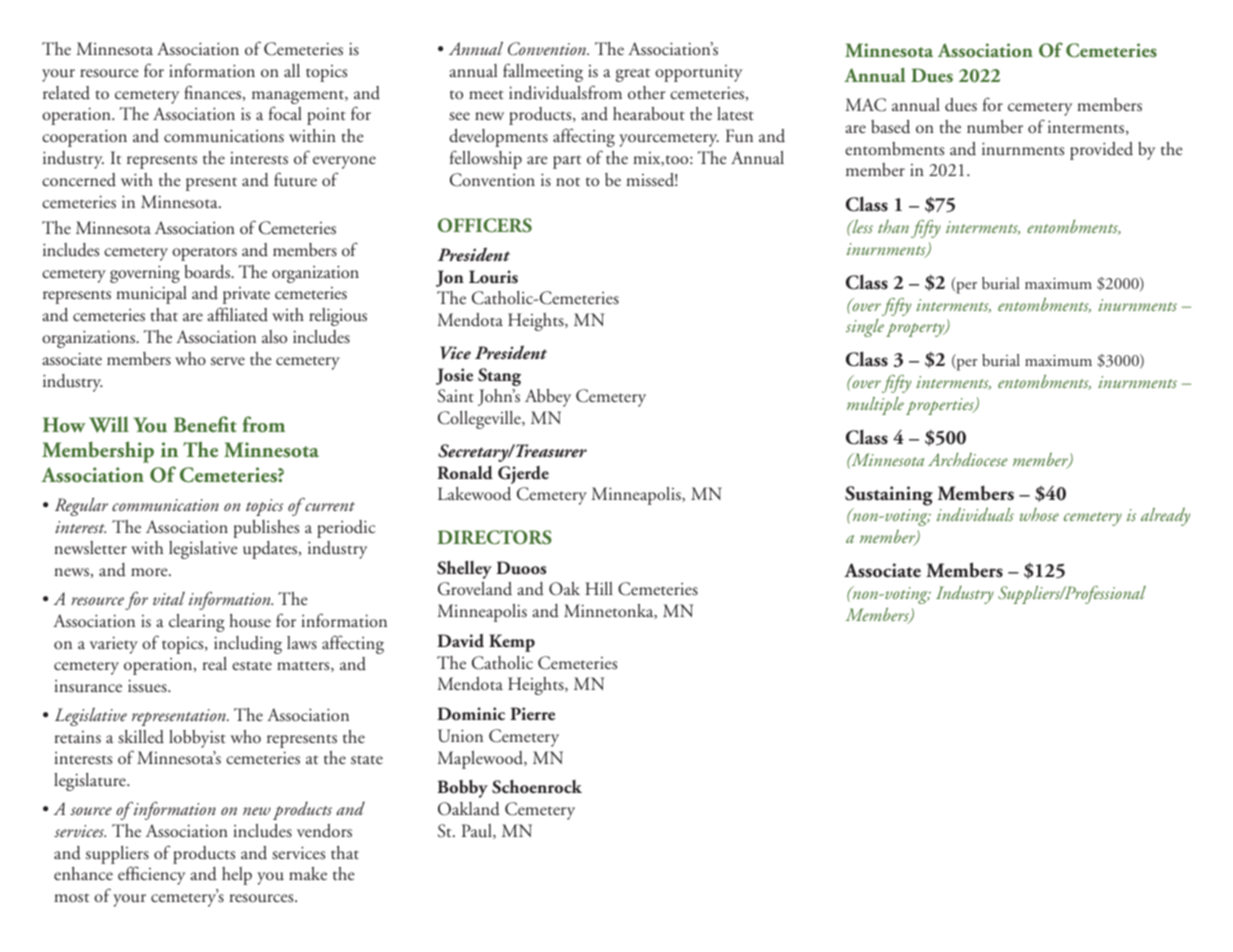  I want to click on lobbyist, so click(197, 739).
